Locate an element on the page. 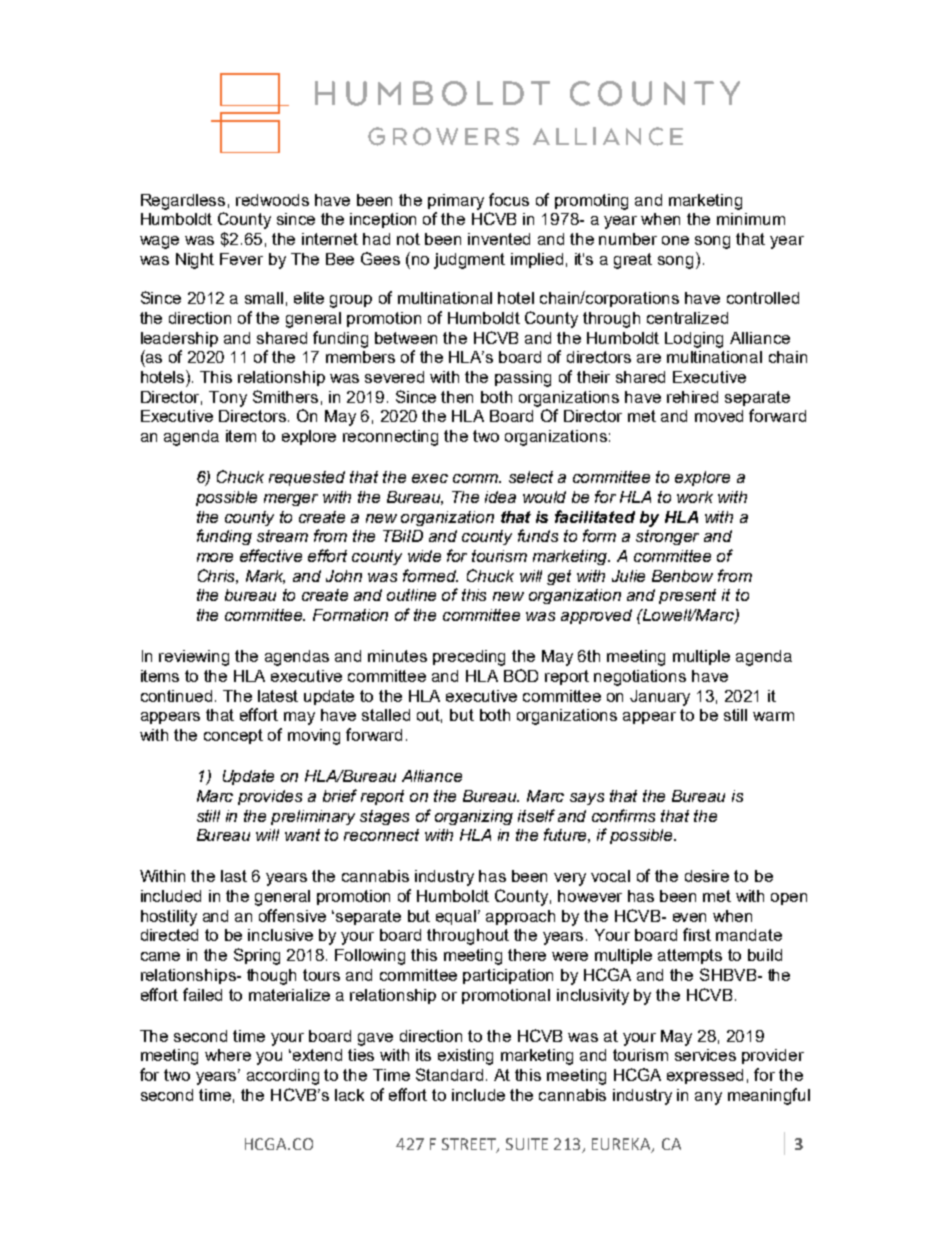 This document has width=952, height=1233. organizing is located at coordinates (474, 817).
